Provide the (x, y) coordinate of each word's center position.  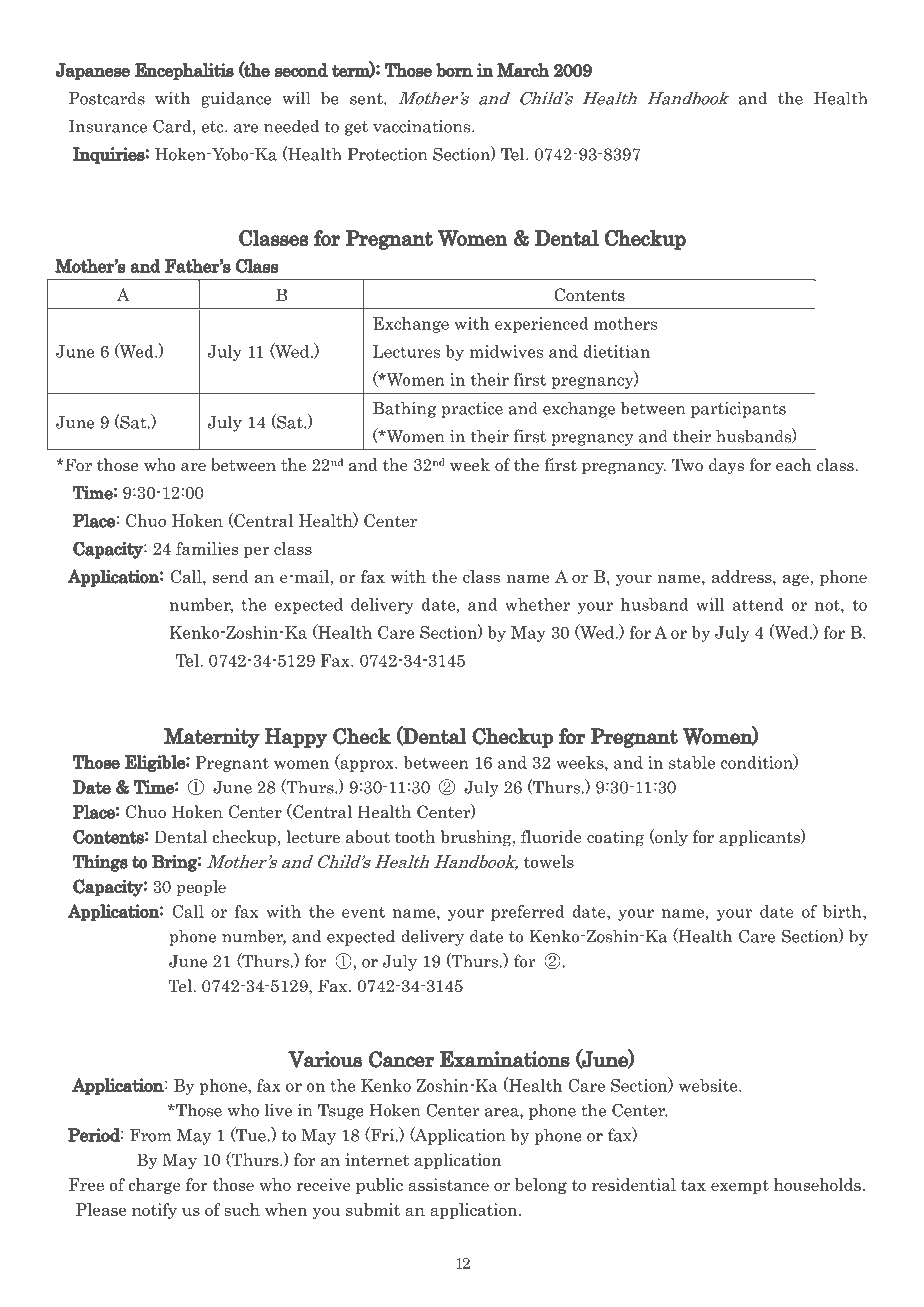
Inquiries (108, 155)
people (201, 888)
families (207, 548)
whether (537, 604)
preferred (527, 913)
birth (843, 911)
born (454, 70)
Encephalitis (184, 71)
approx (367, 766)
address (743, 576)
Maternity (212, 738)
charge (154, 1186)
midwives (506, 351)
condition (757, 762)
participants (738, 410)
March (523, 69)
